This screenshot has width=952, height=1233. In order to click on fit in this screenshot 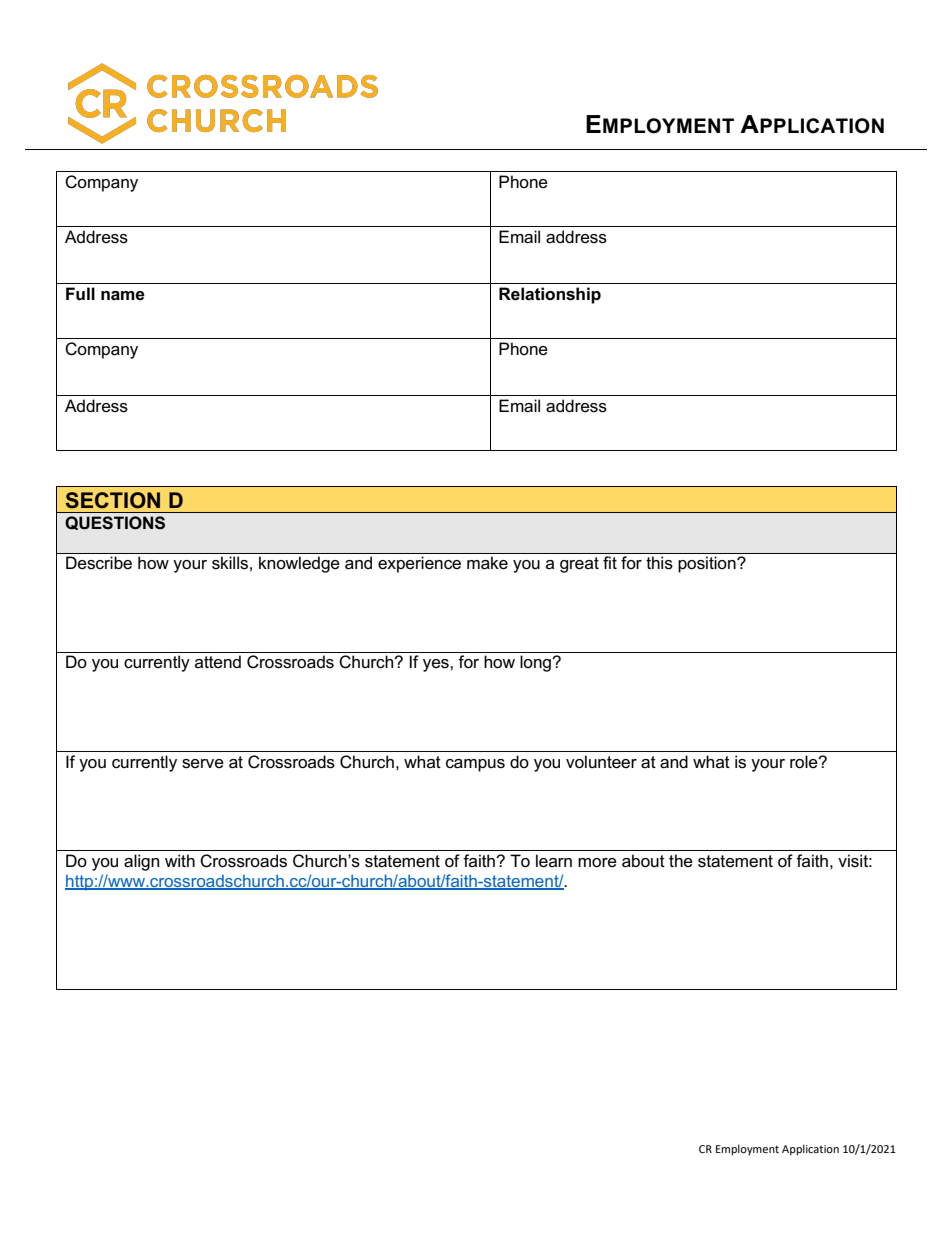, I will do `click(610, 562)`.
